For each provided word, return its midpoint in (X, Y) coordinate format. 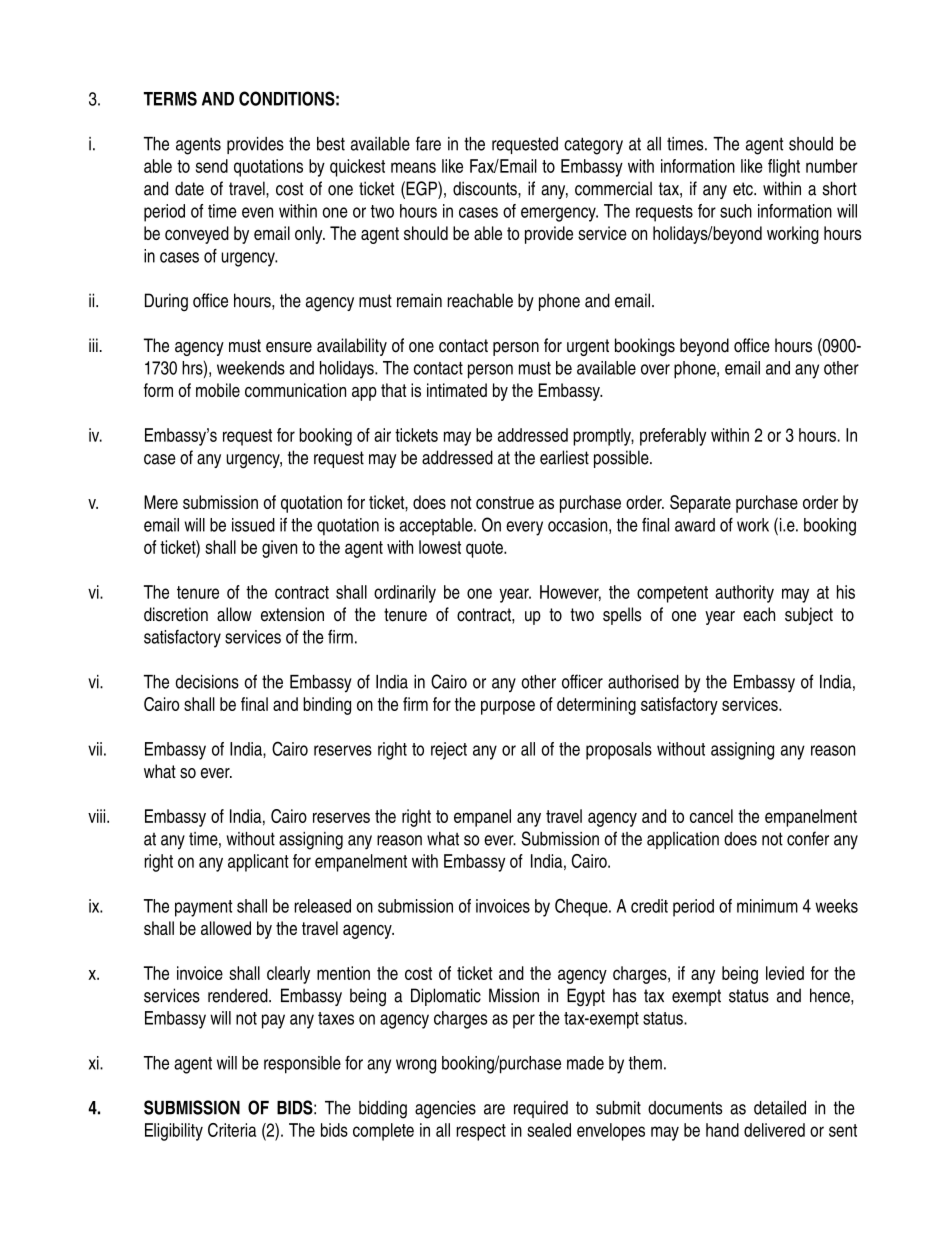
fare (428, 143)
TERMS (170, 98)
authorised (643, 682)
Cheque (582, 907)
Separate (700, 504)
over (655, 369)
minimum (767, 906)
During (166, 302)
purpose (508, 707)
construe (505, 502)
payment (203, 908)
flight (784, 168)
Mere (161, 502)
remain (419, 300)
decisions (207, 682)
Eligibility (174, 1132)
